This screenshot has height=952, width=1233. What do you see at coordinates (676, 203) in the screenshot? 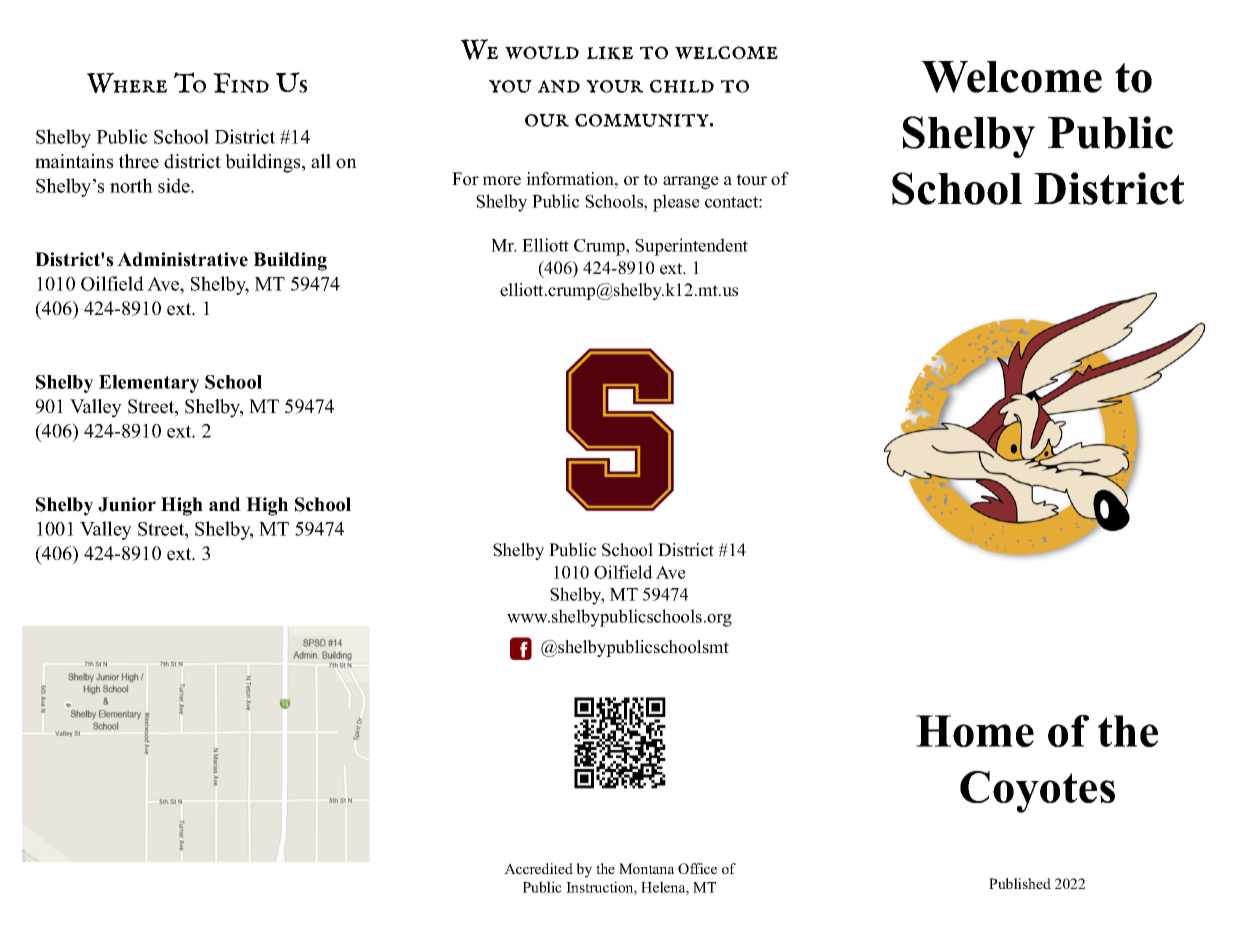
I see `please` at bounding box center [676, 203].
